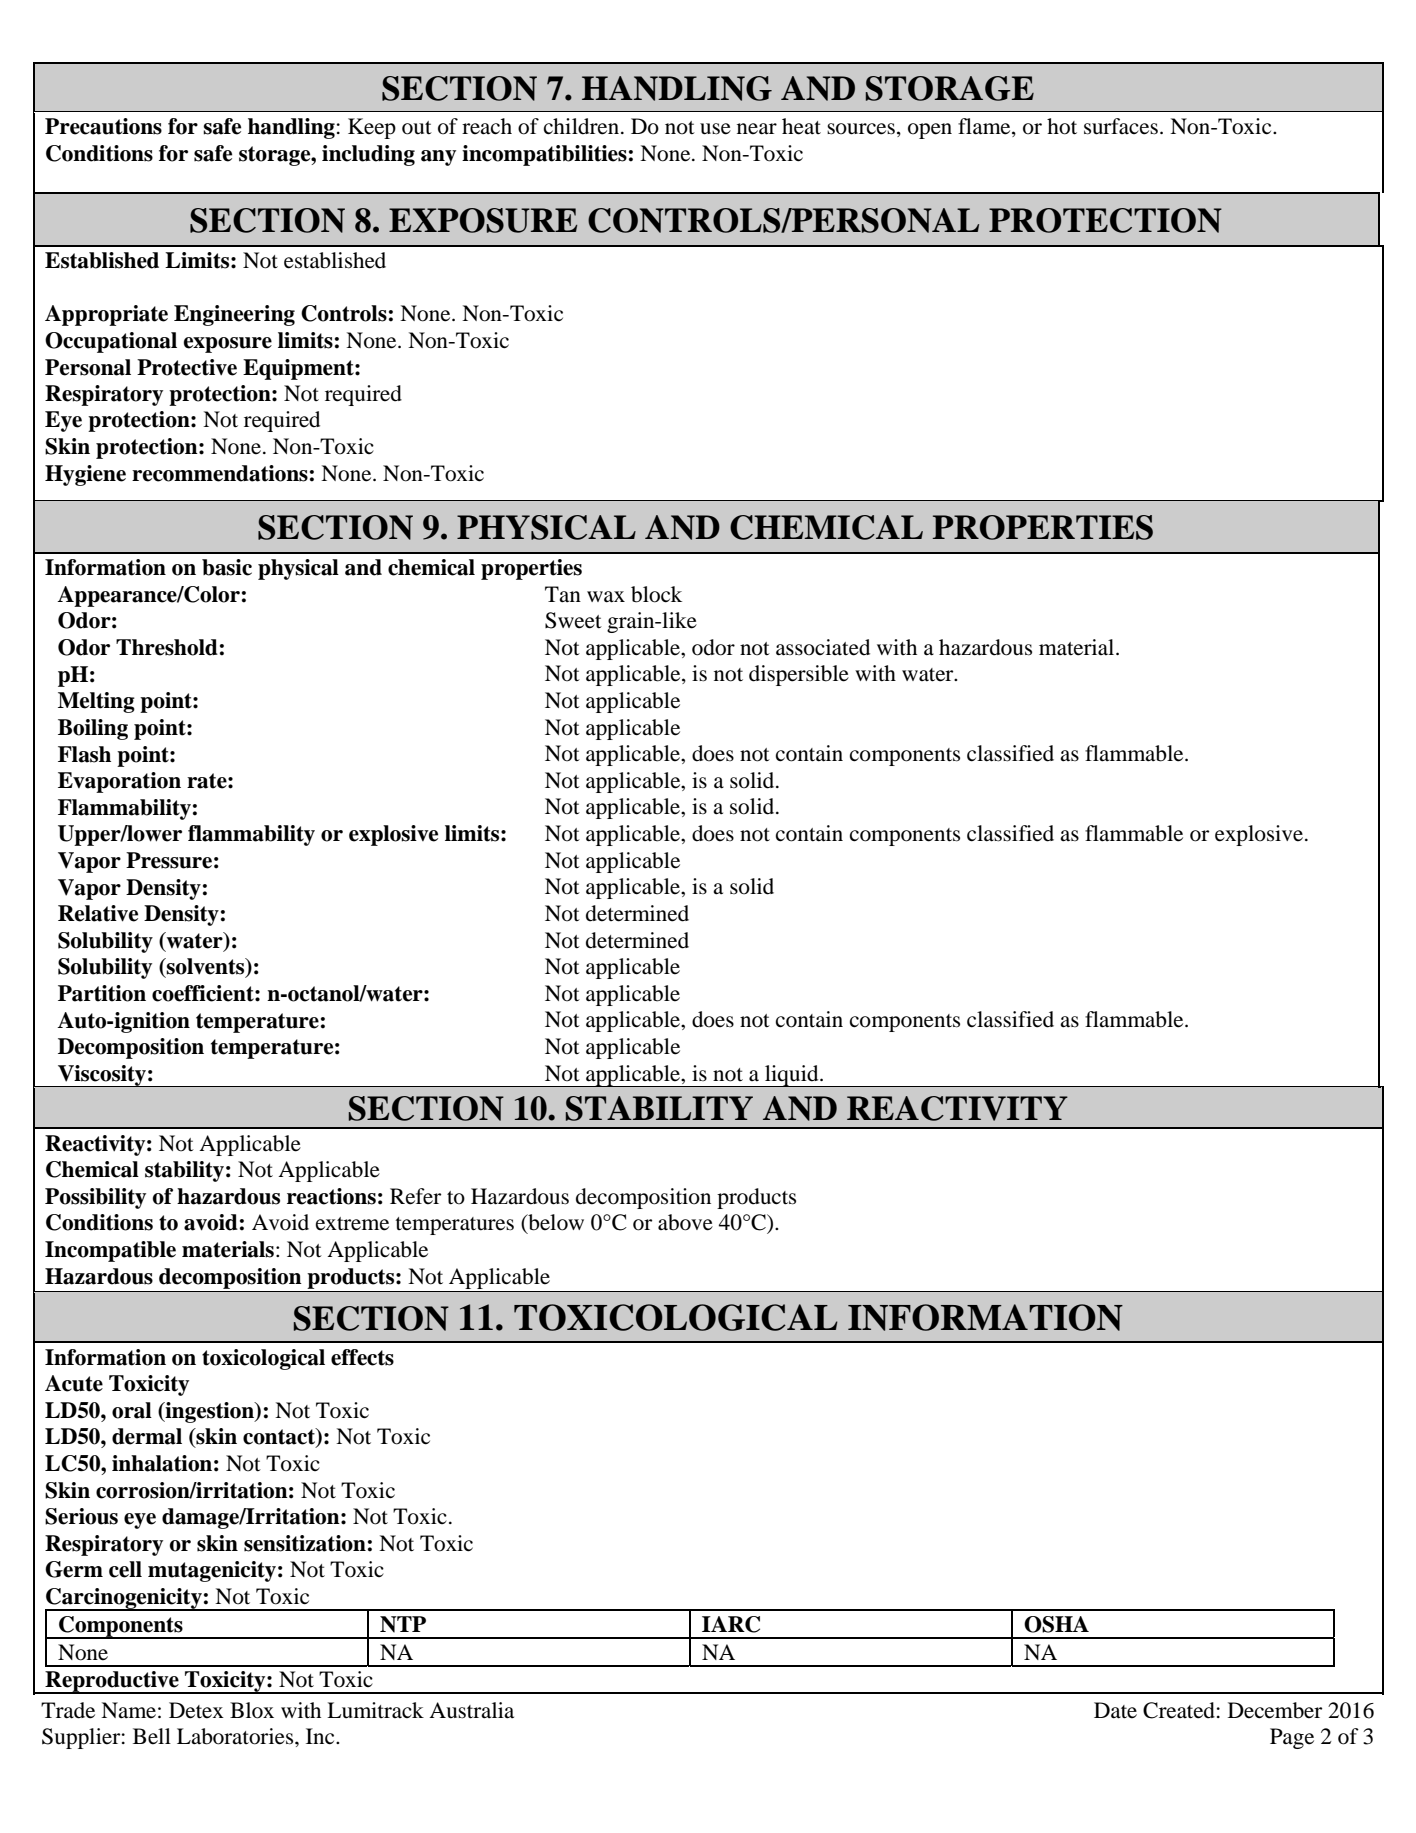 The height and width of the page is (1833, 1416). I want to click on surfaces, so click(1121, 126).
